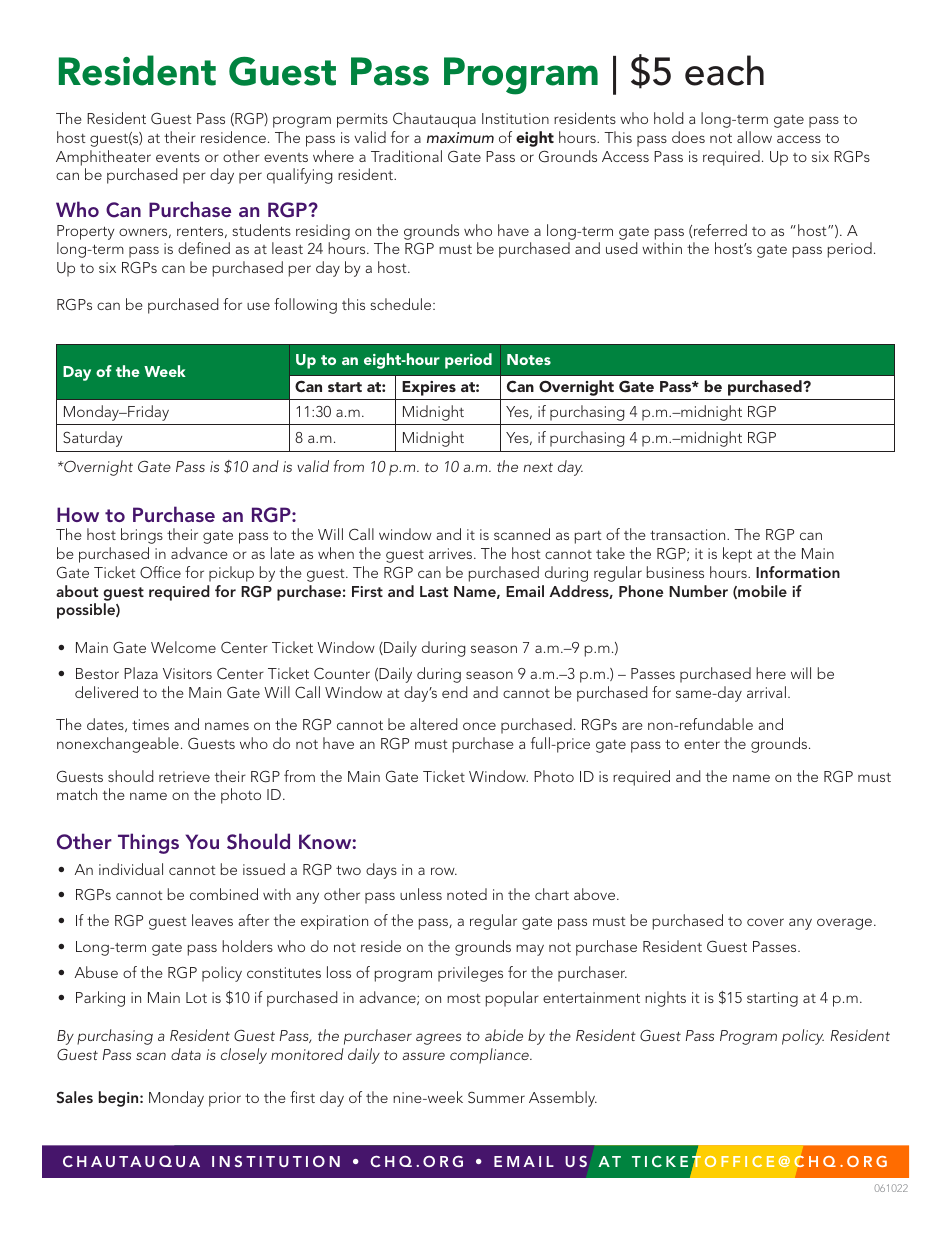 This screenshot has height=1233, width=952. I want to click on used, so click(622, 248).
